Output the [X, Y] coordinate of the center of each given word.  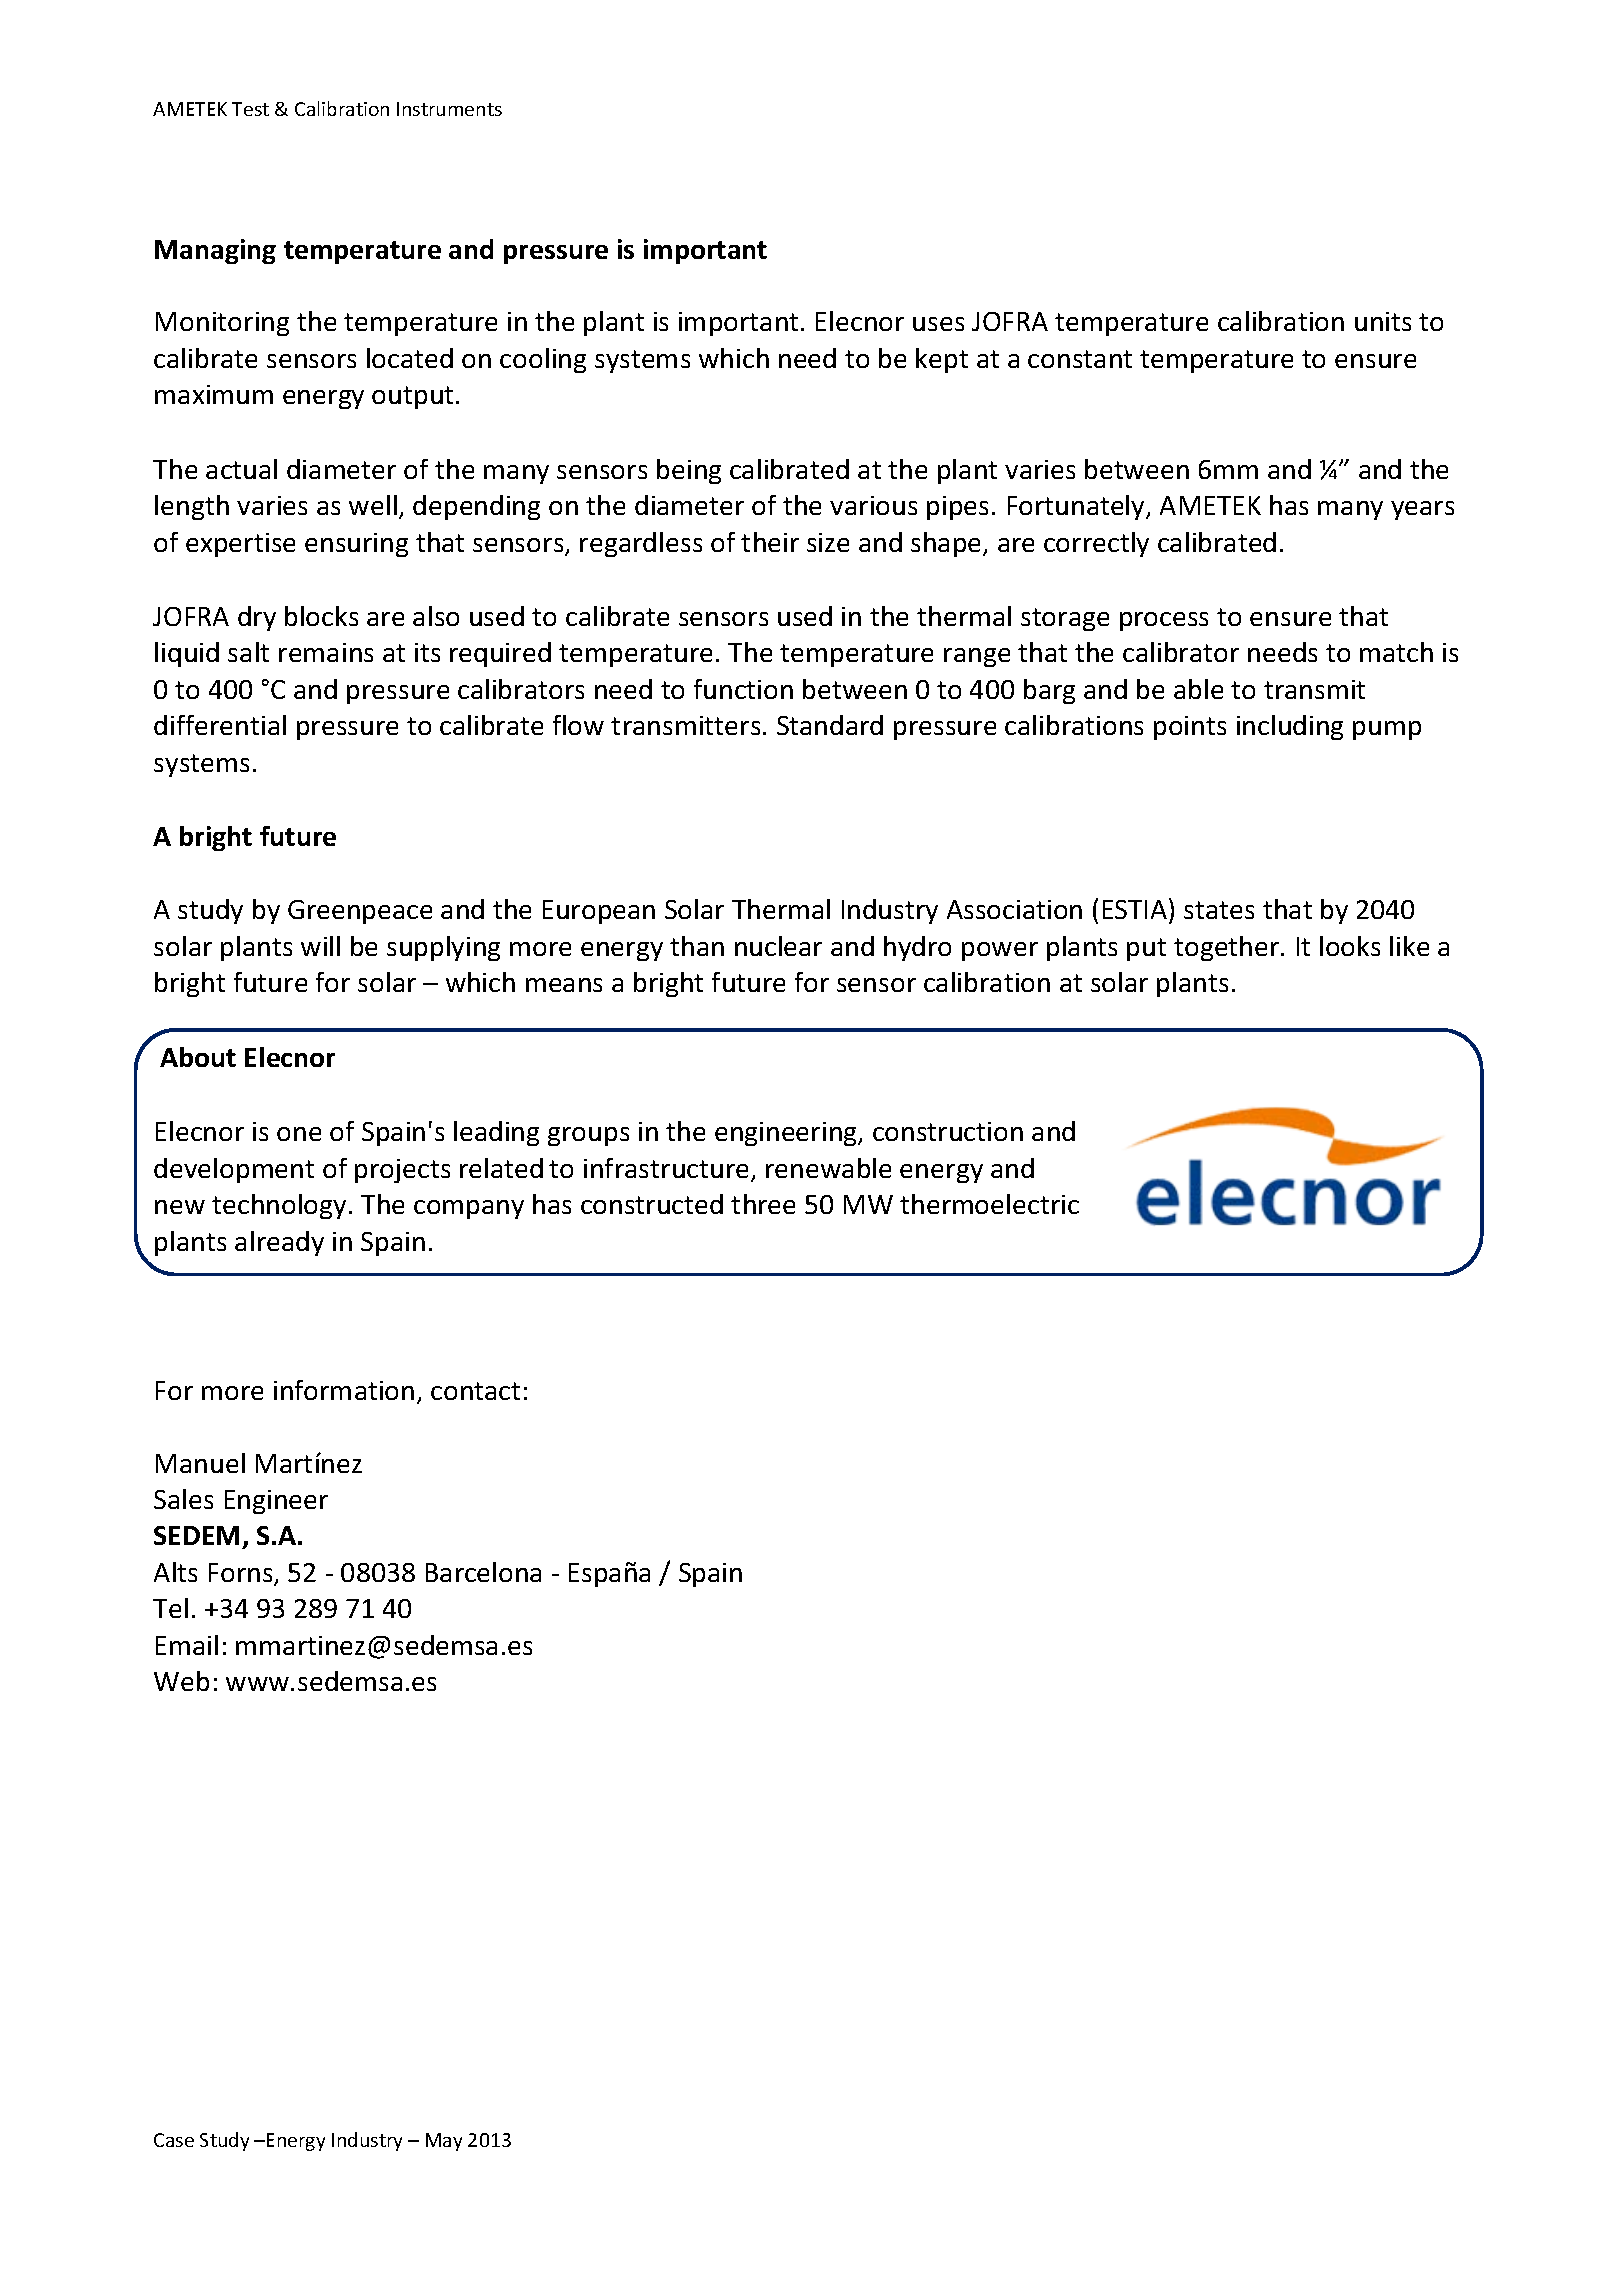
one [299, 1134]
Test [250, 109]
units [1383, 321]
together [1228, 948]
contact [475, 1391]
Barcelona [483, 1572]
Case [174, 2140]
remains [326, 652]
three [763, 1204]
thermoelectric [989, 1204]
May [444, 2142]
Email [187, 1645]
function [743, 689]
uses [938, 324]
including [1290, 727]
